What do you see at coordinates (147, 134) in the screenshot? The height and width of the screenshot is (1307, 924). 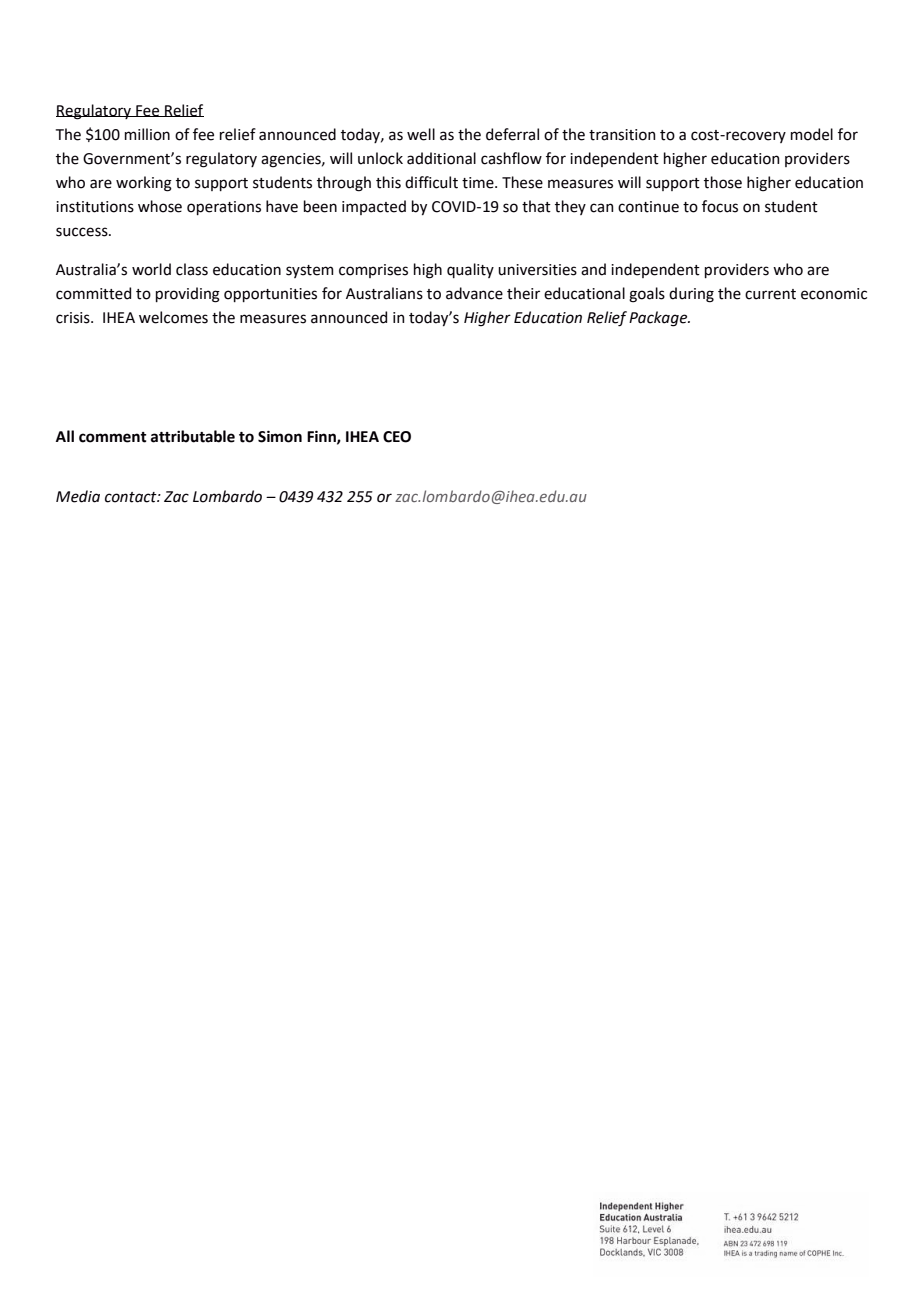 I see `million` at bounding box center [147, 134].
